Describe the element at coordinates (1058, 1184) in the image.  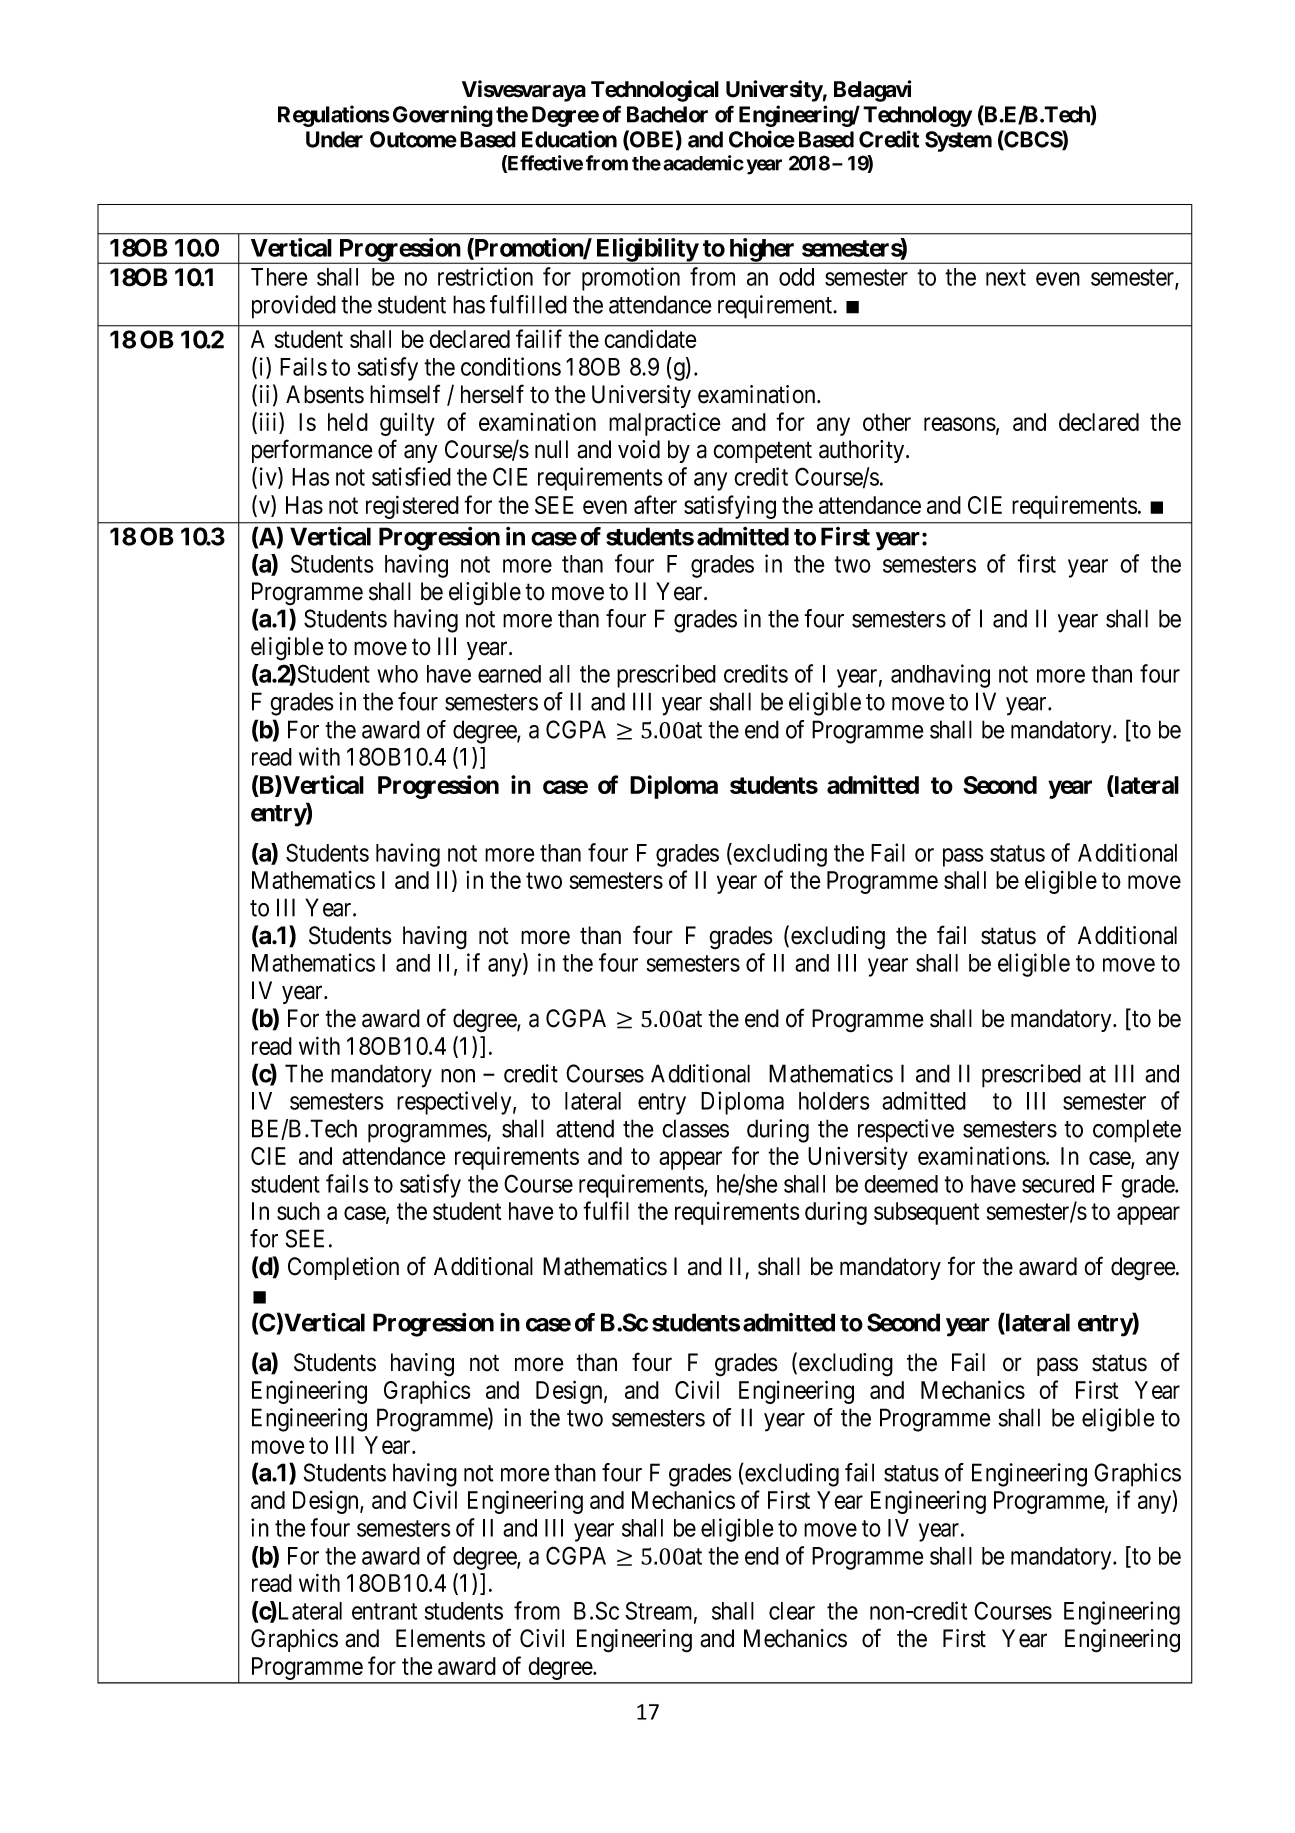
I see `secured` at that location.
